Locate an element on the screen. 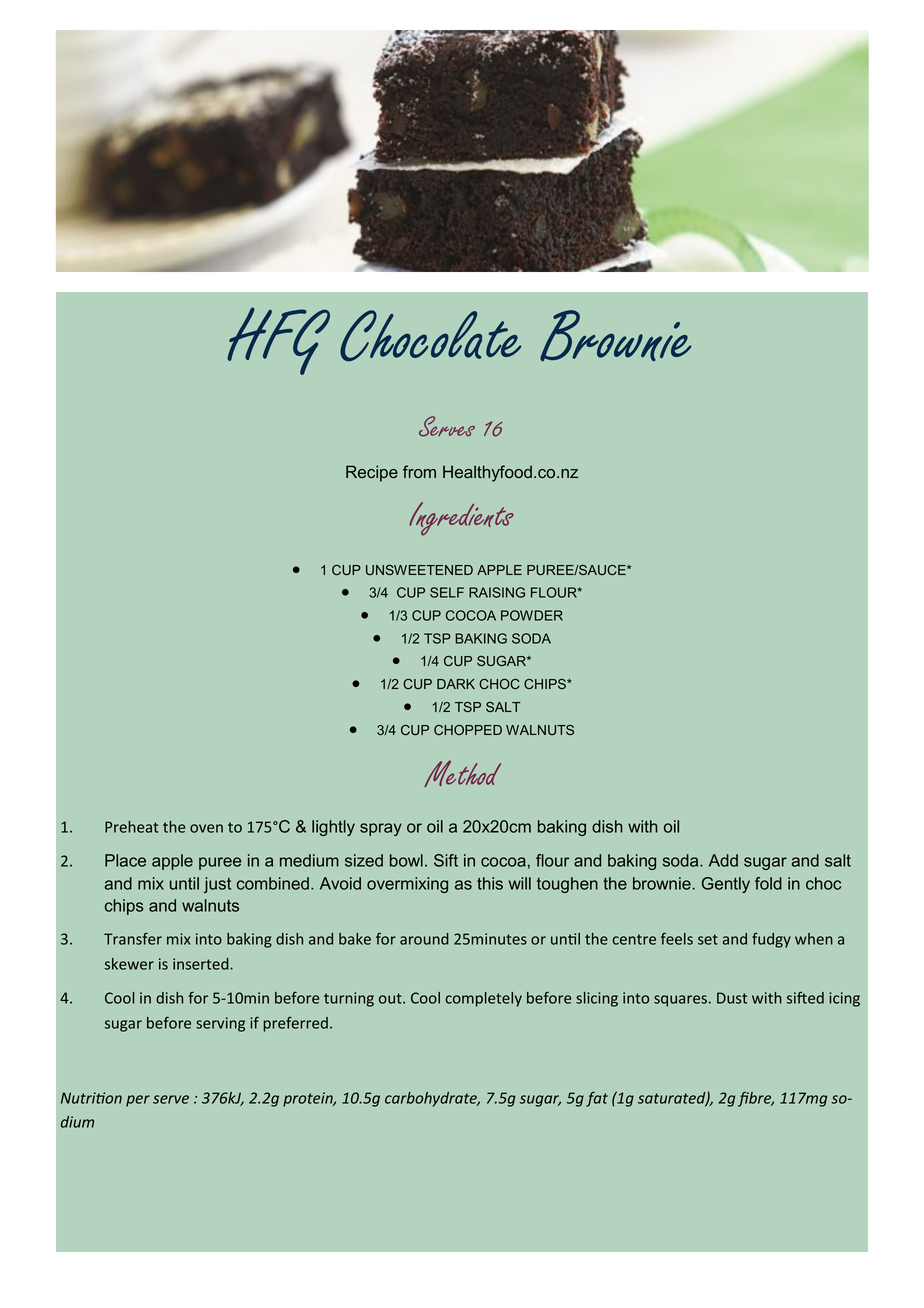 This screenshot has height=1308, width=924. around is located at coordinates (424, 939).
